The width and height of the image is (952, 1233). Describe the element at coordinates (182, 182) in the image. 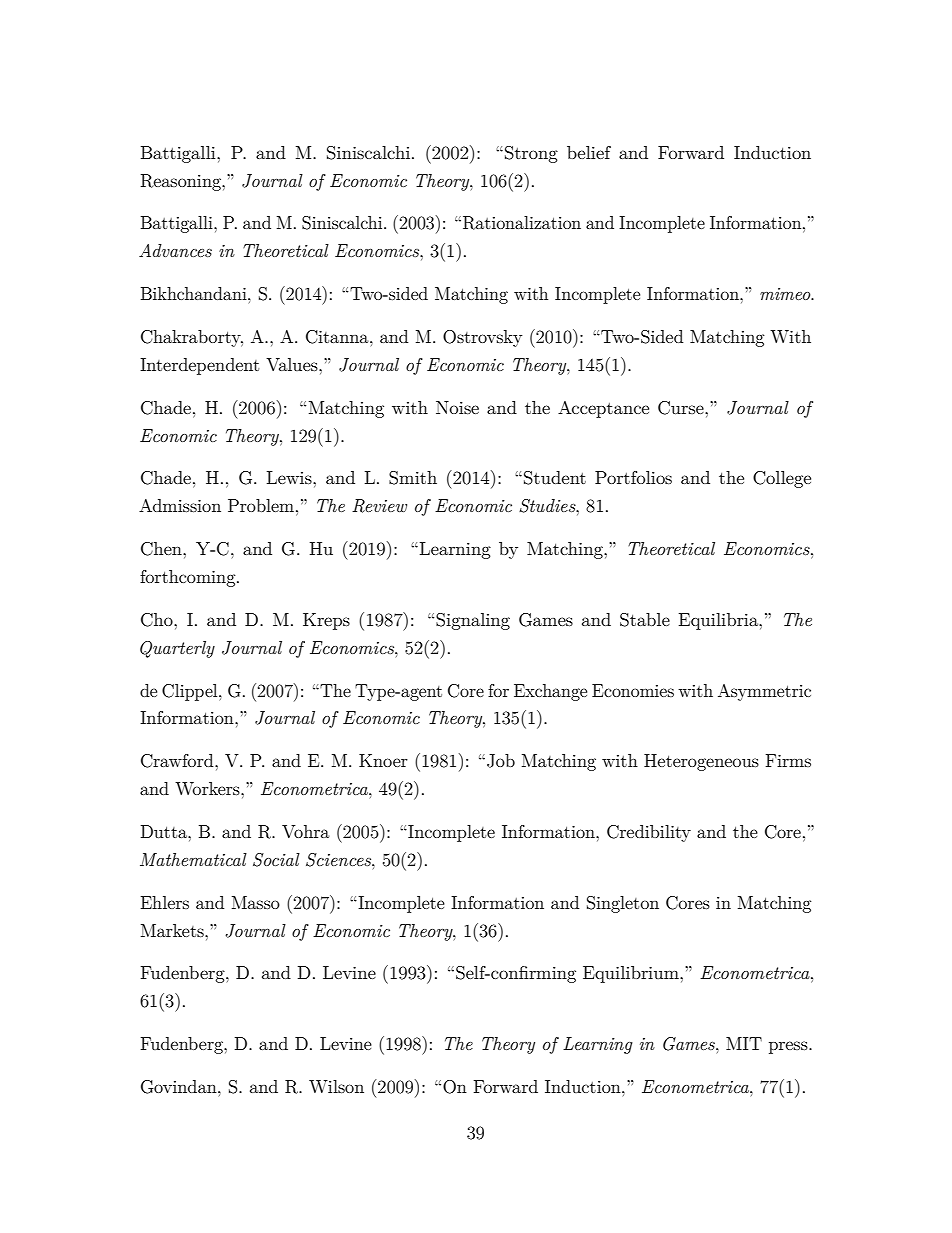

I see `Reasoning` at that location.
